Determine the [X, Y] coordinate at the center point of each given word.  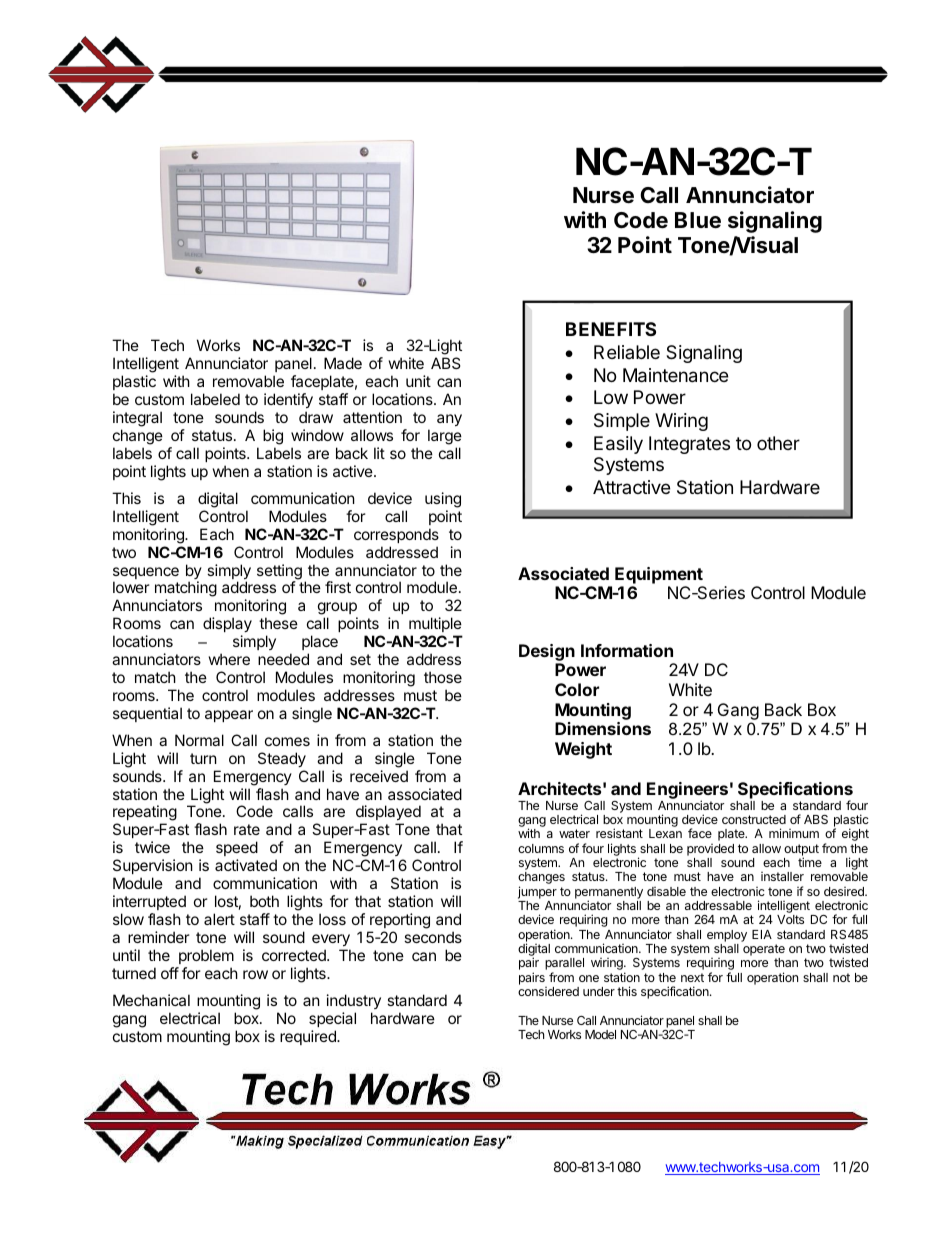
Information [627, 650]
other [778, 443]
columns [541, 848]
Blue [698, 220]
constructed [754, 819]
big [273, 437]
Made [343, 363]
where [229, 659]
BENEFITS [611, 329]
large [445, 437]
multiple [435, 624]
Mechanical [151, 1000]
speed [237, 850]
